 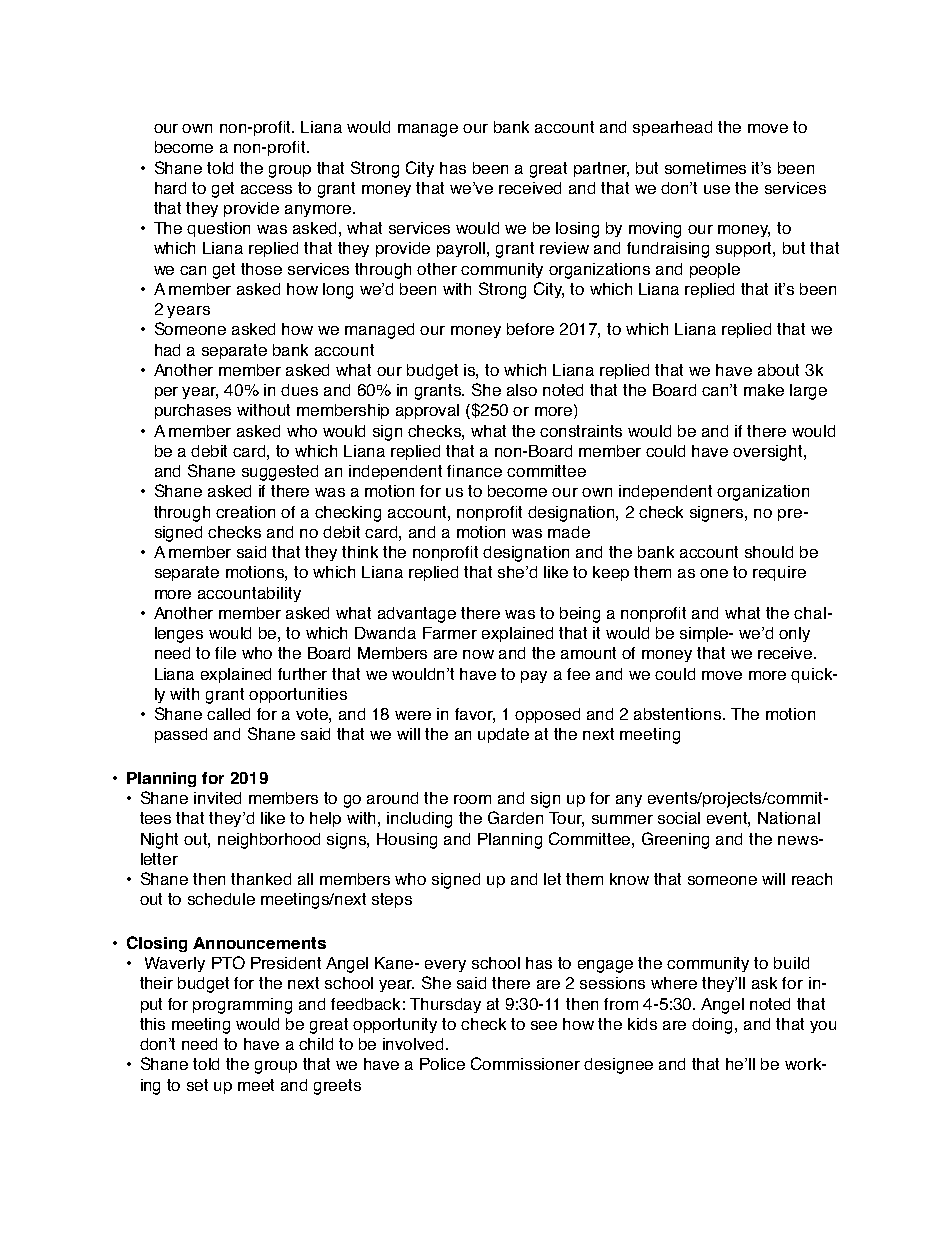 I want to click on finance, so click(x=474, y=471).
